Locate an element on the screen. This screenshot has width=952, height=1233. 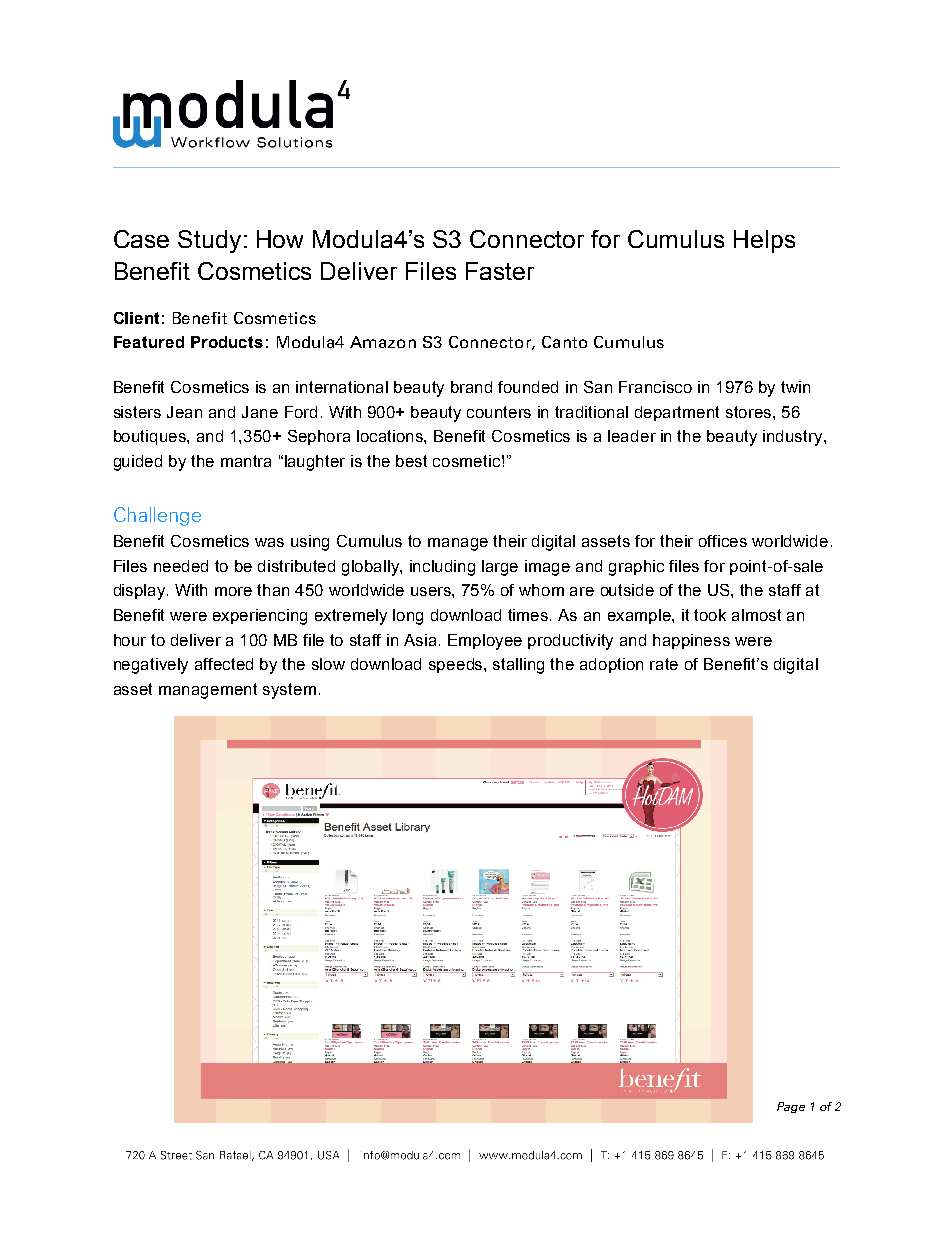
Employee is located at coordinates (485, 642).
